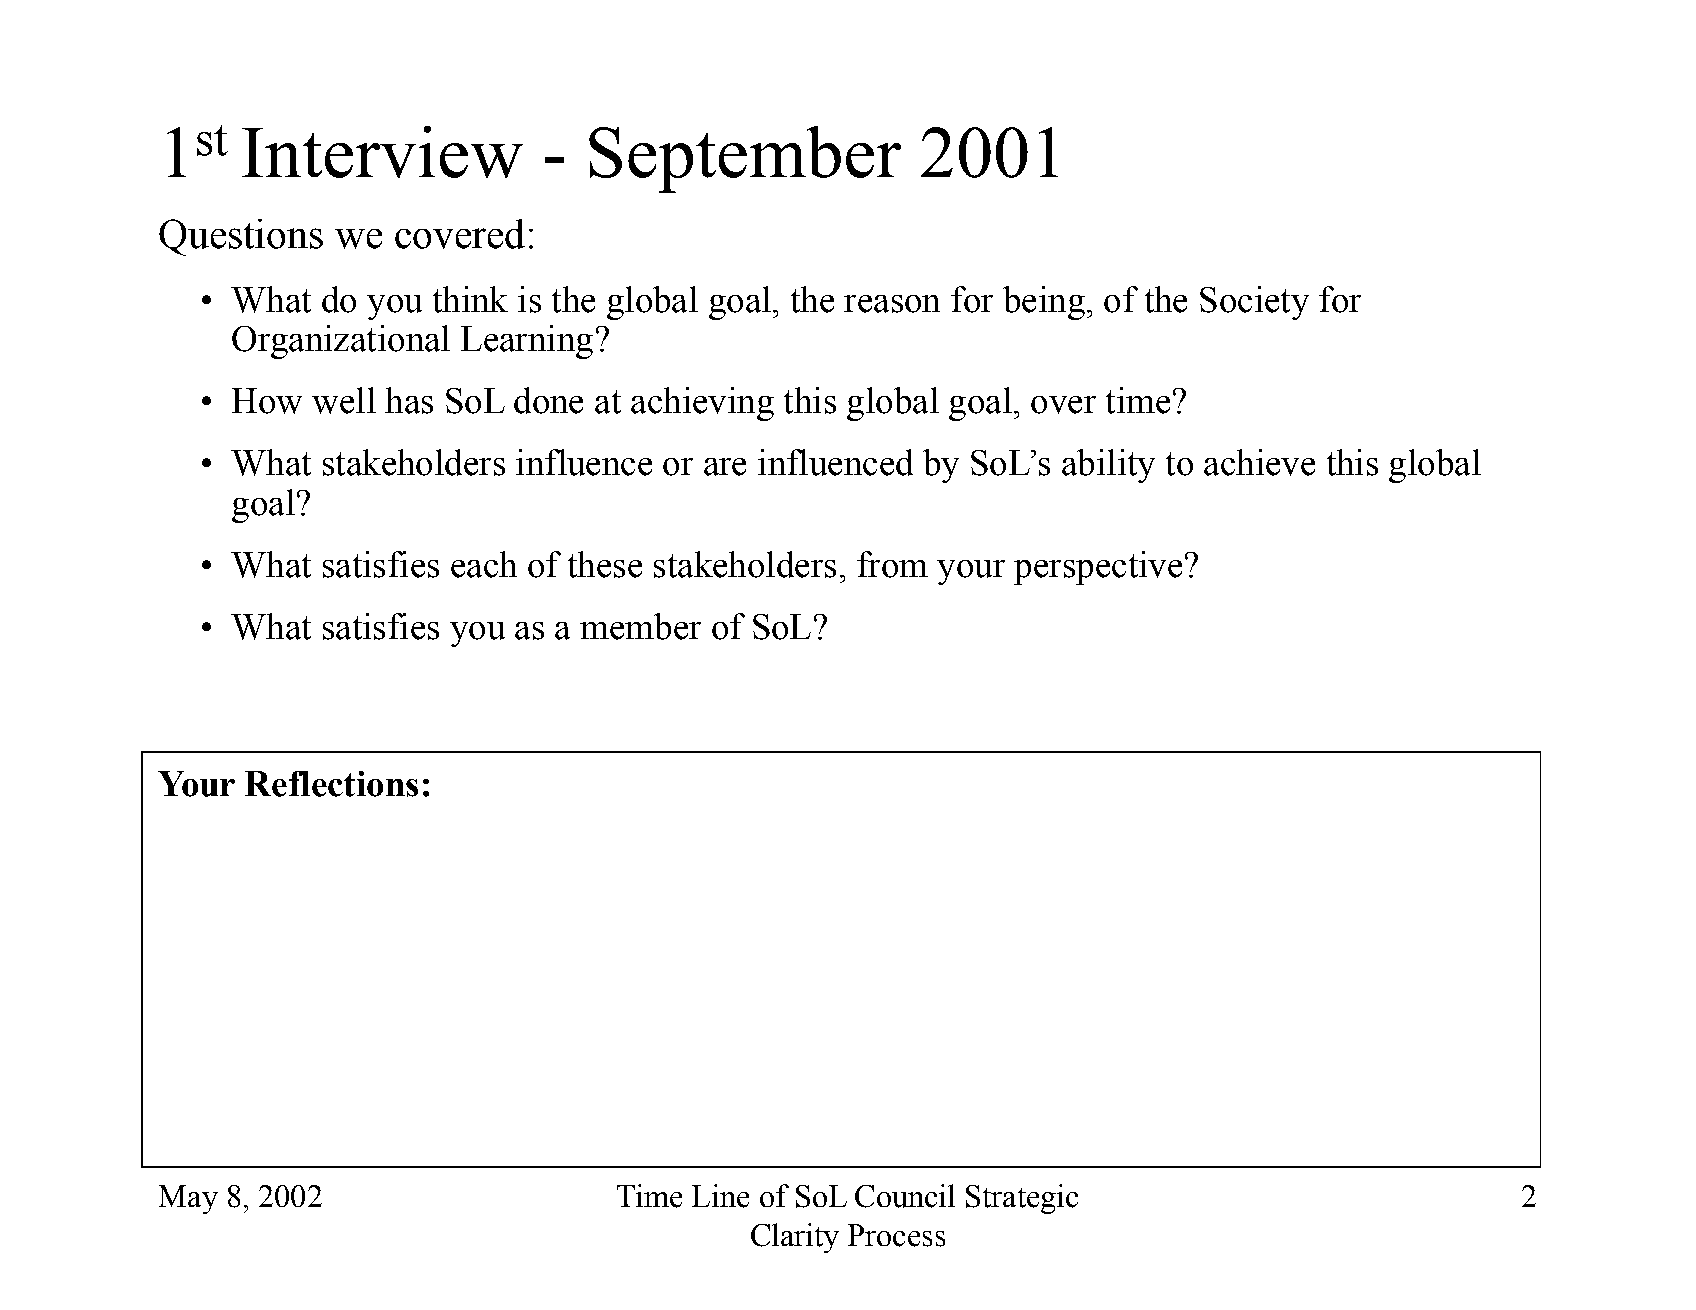  What do you see at coordinates (331, 784) in the screenshot?
I see `Reflections` at bounding box center [331, 784].
